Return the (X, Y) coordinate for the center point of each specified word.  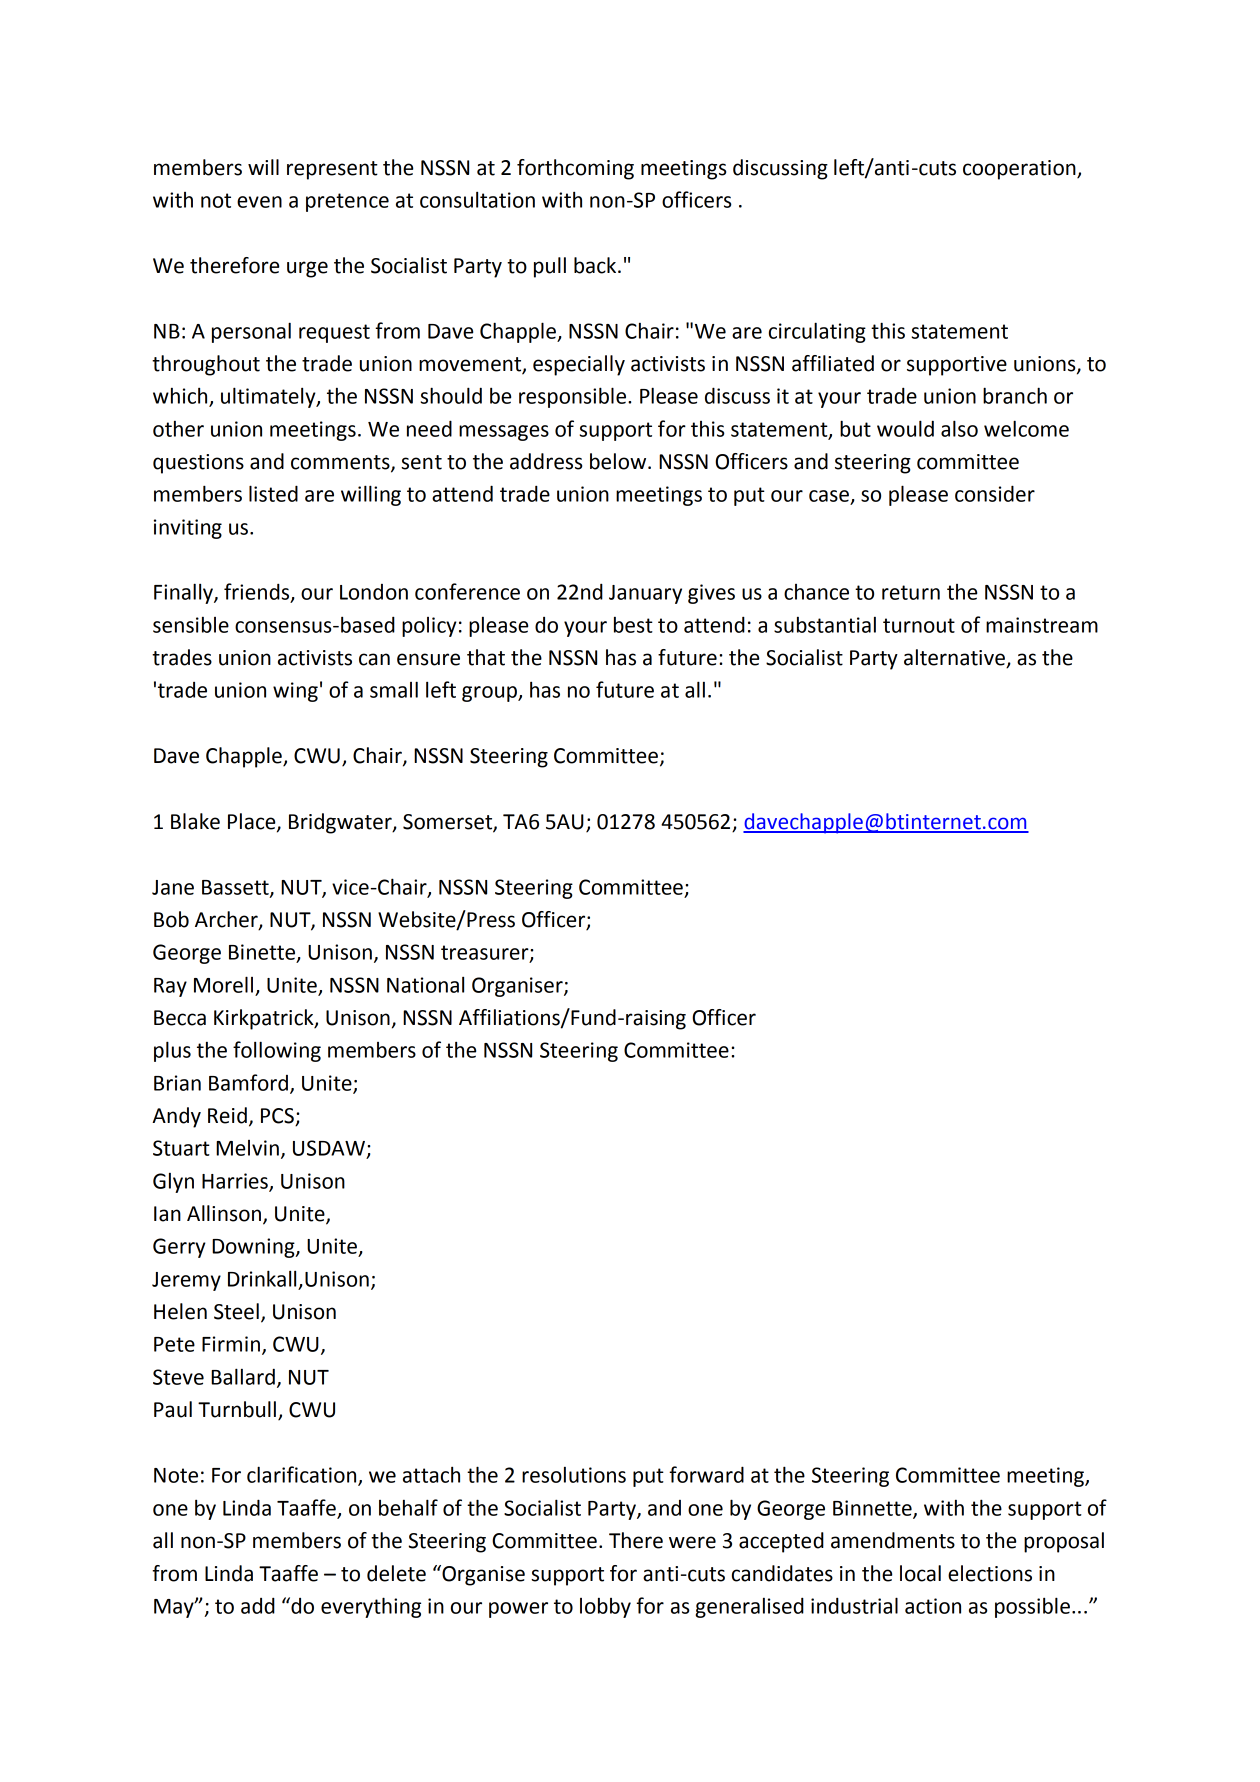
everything (371, 1607)
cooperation (1020, 170)
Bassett (236, 888)
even (259, 202)
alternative (955, 658)
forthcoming (575, 169)
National (425, 985)
